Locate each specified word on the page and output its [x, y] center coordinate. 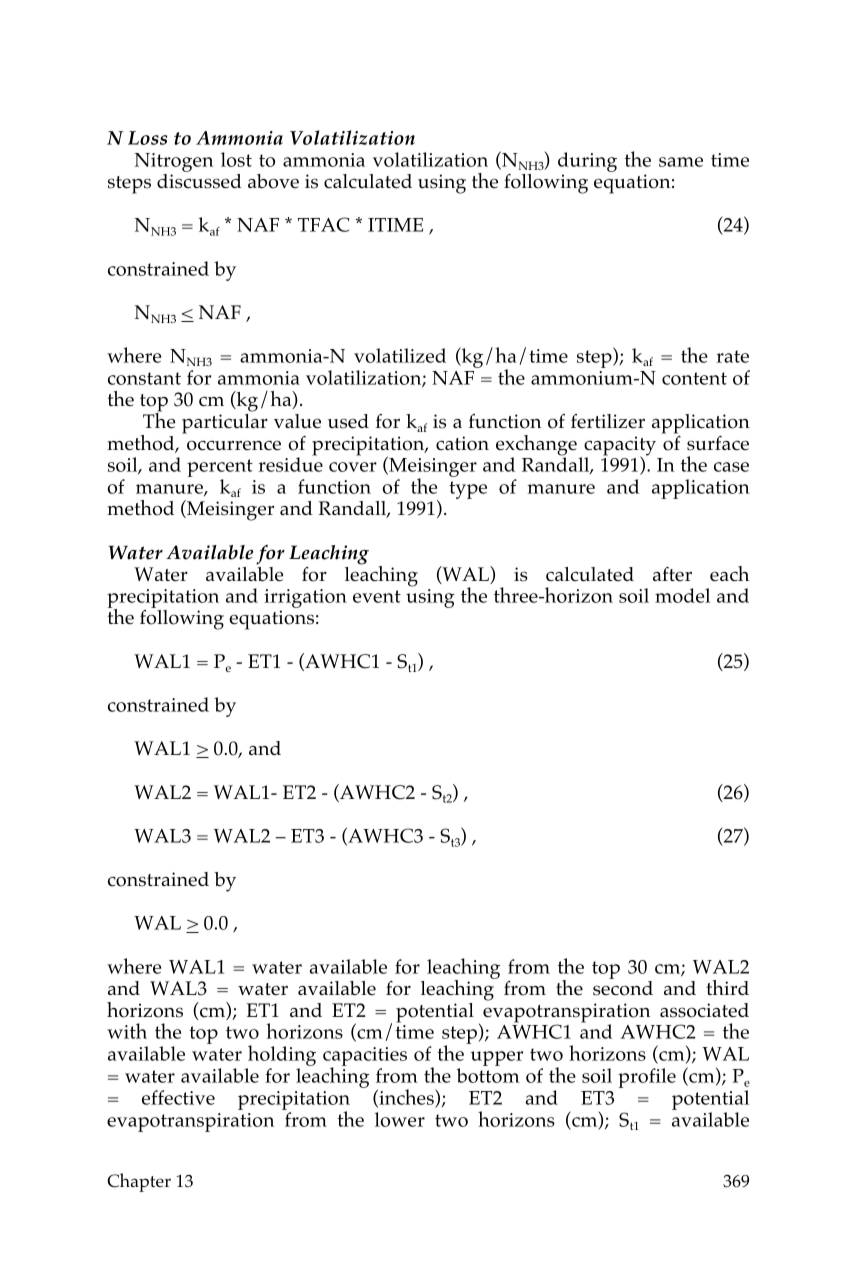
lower [400, 1119]
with [127, 1031]
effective [178, 1097]
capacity [620, 447]
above [273, 181]
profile [647, 1078]
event [377, 596]
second [623, 988]
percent [220, 468]
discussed [199, 181]
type [468, 490]
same [681, 162]
